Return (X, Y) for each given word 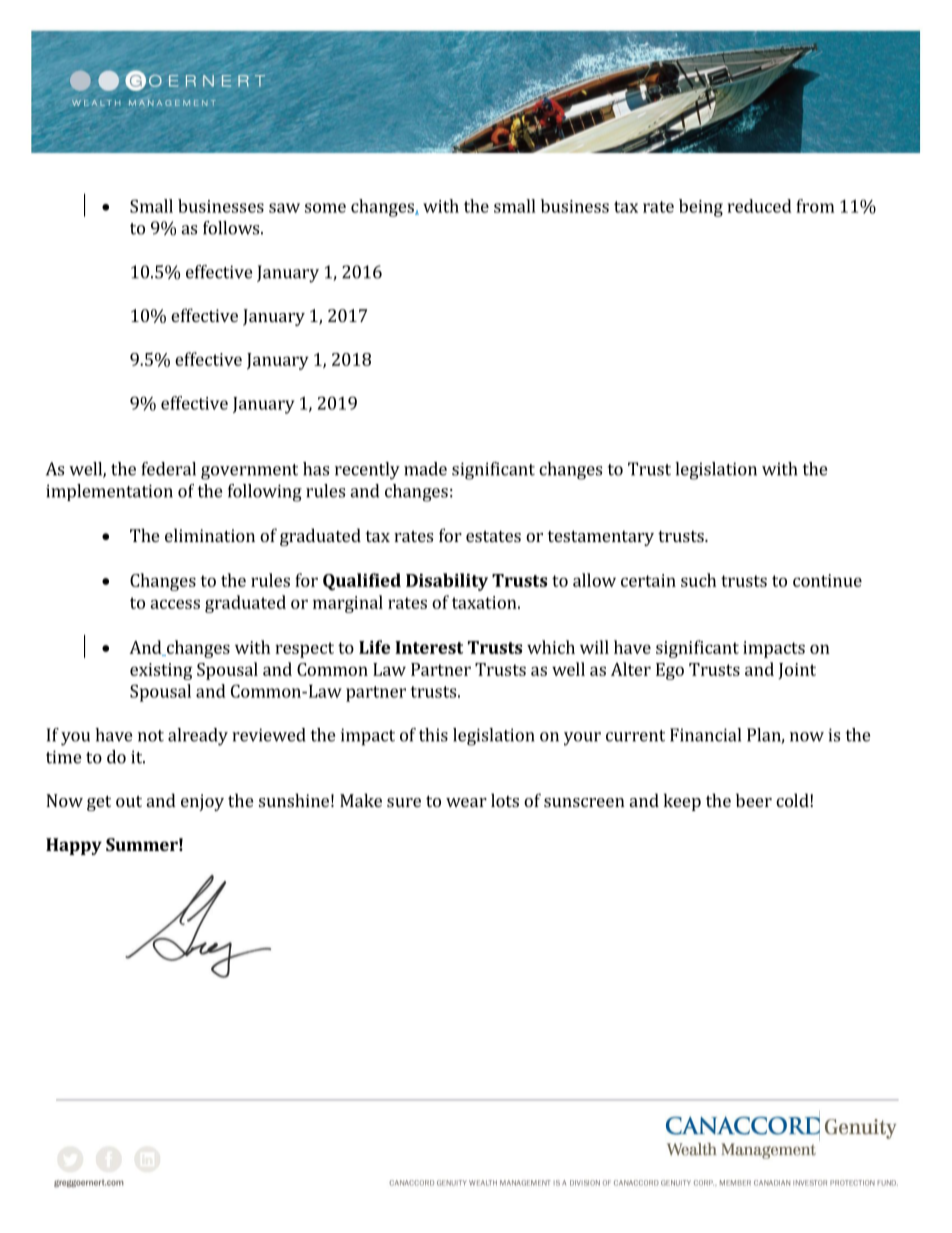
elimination (210, 535)
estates (493, 536)
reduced (760, 206)
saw (284, 208)
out (129, 801)
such (698, 580)
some (325, 208)
